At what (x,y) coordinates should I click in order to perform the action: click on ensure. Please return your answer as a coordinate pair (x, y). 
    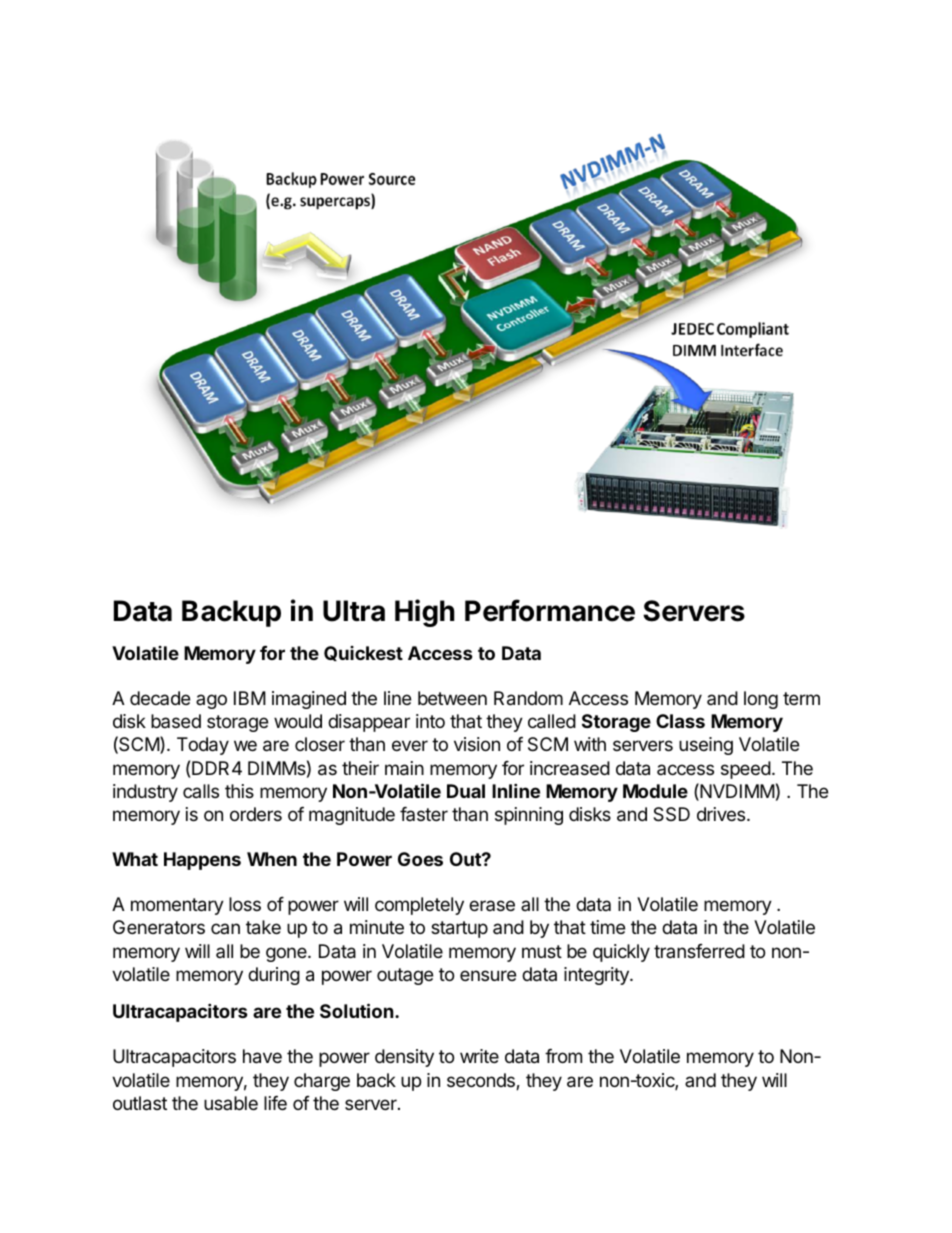
    Looking at the image, I should click on (488, 975).
